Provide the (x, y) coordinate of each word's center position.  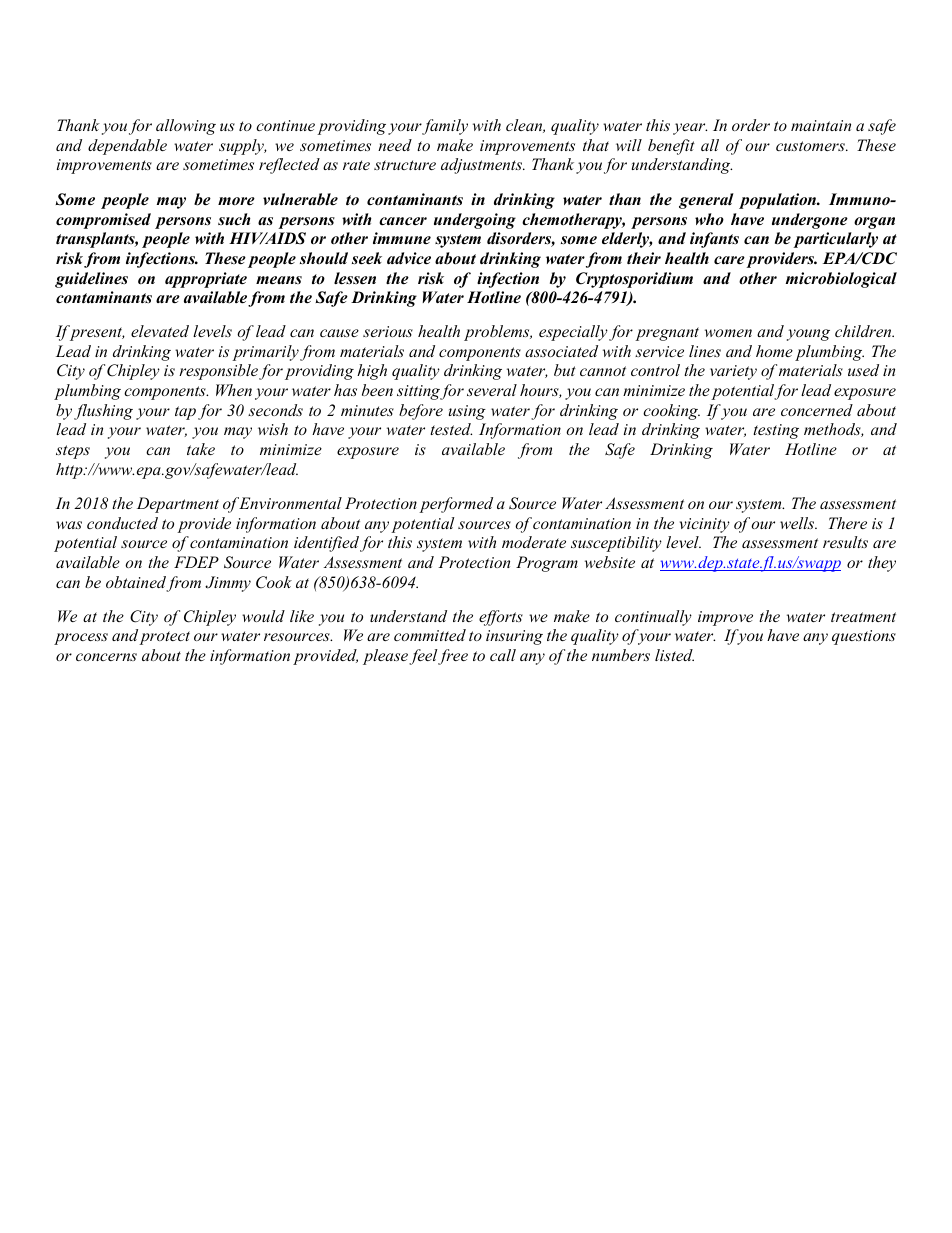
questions (864, 637)
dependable (127, 147)
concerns (106, 657)
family (444, 127)
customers (811, 146)
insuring (514, 637)
